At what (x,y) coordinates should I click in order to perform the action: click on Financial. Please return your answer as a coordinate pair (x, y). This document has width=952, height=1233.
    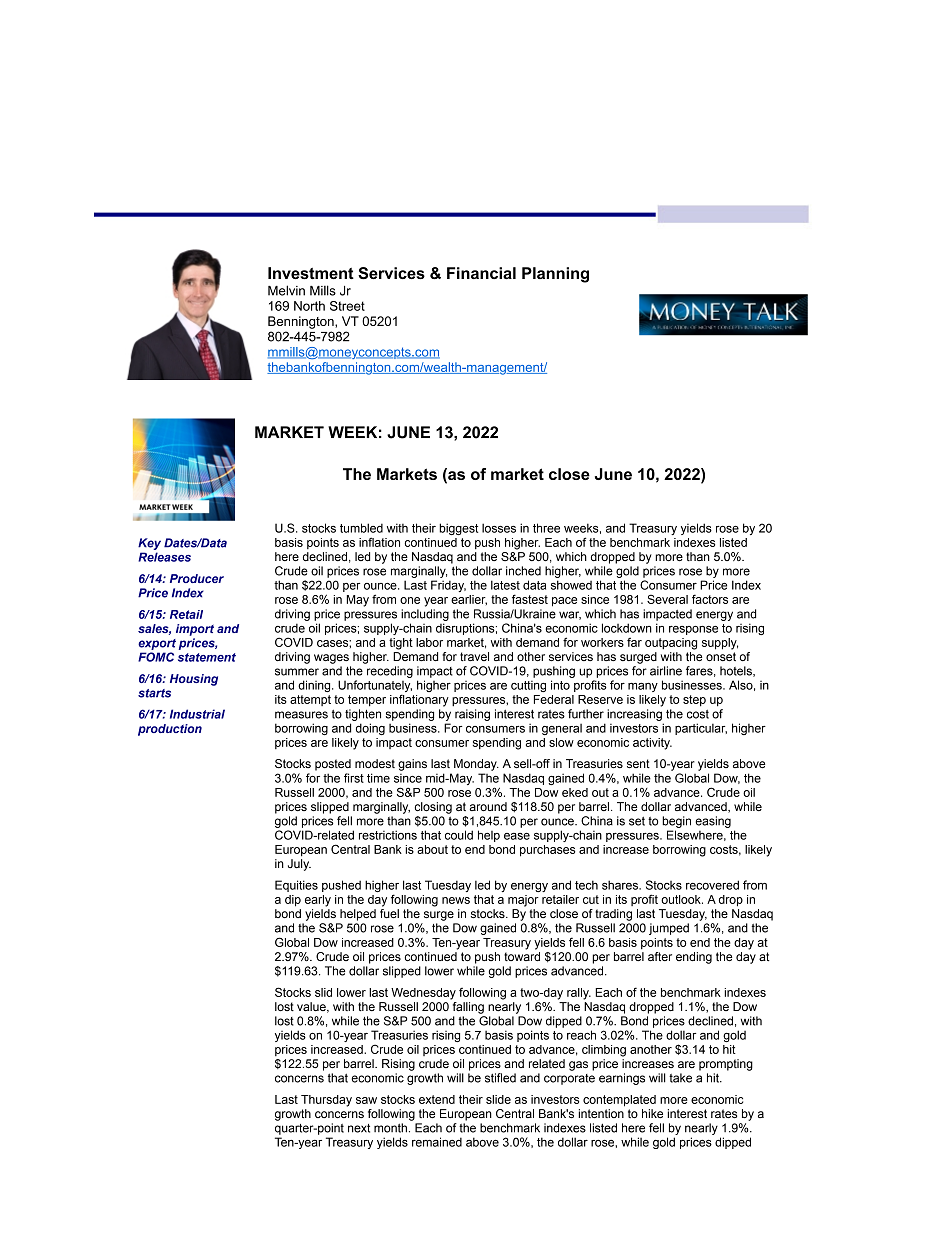
    Looking at the image, I should click on (481, 273).
